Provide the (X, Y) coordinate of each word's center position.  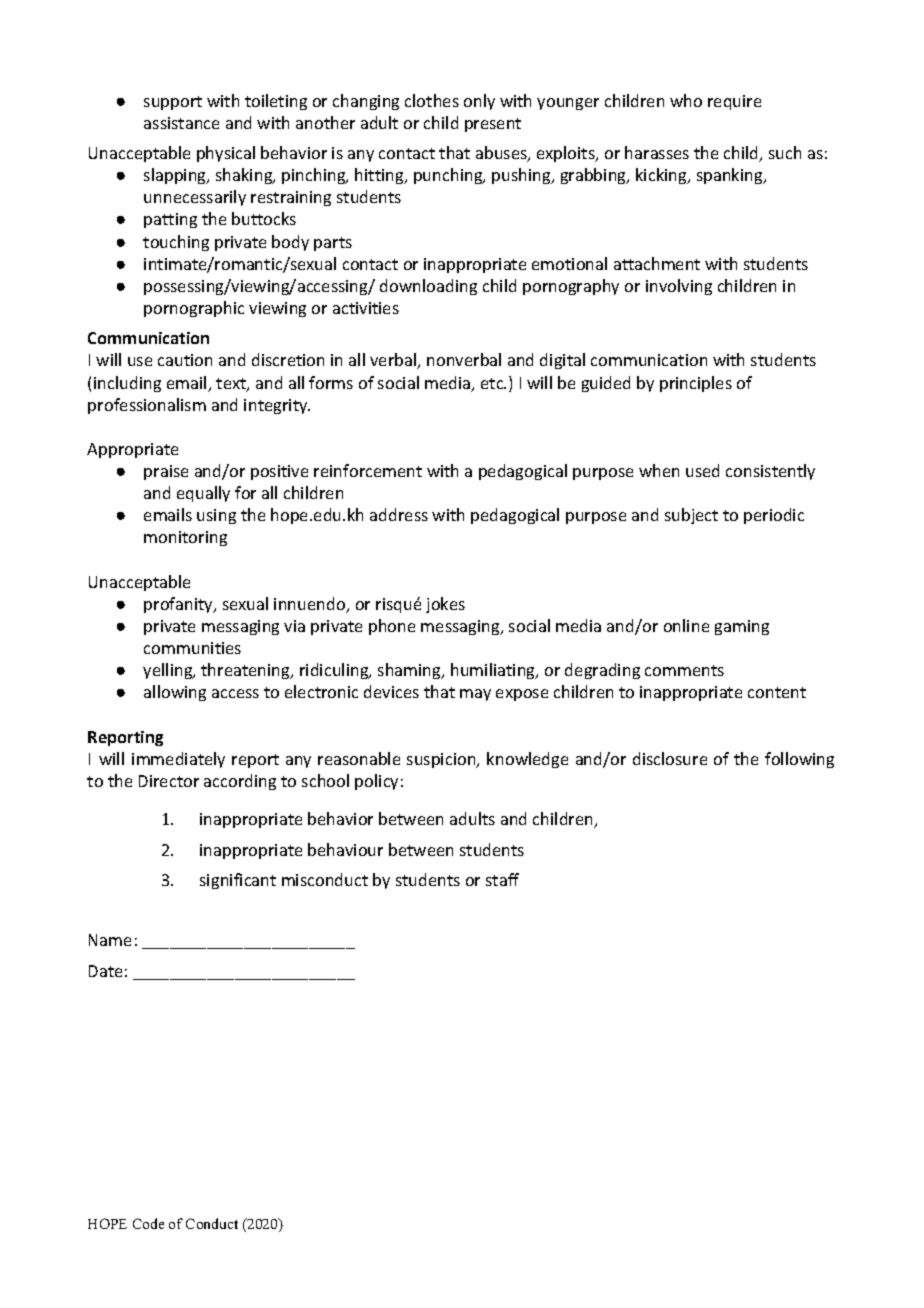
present (493, 125)
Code (148, 1223)
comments (684, 670)
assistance (181, 123)
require (734, 102)
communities (192, 648)
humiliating (494, 671)
